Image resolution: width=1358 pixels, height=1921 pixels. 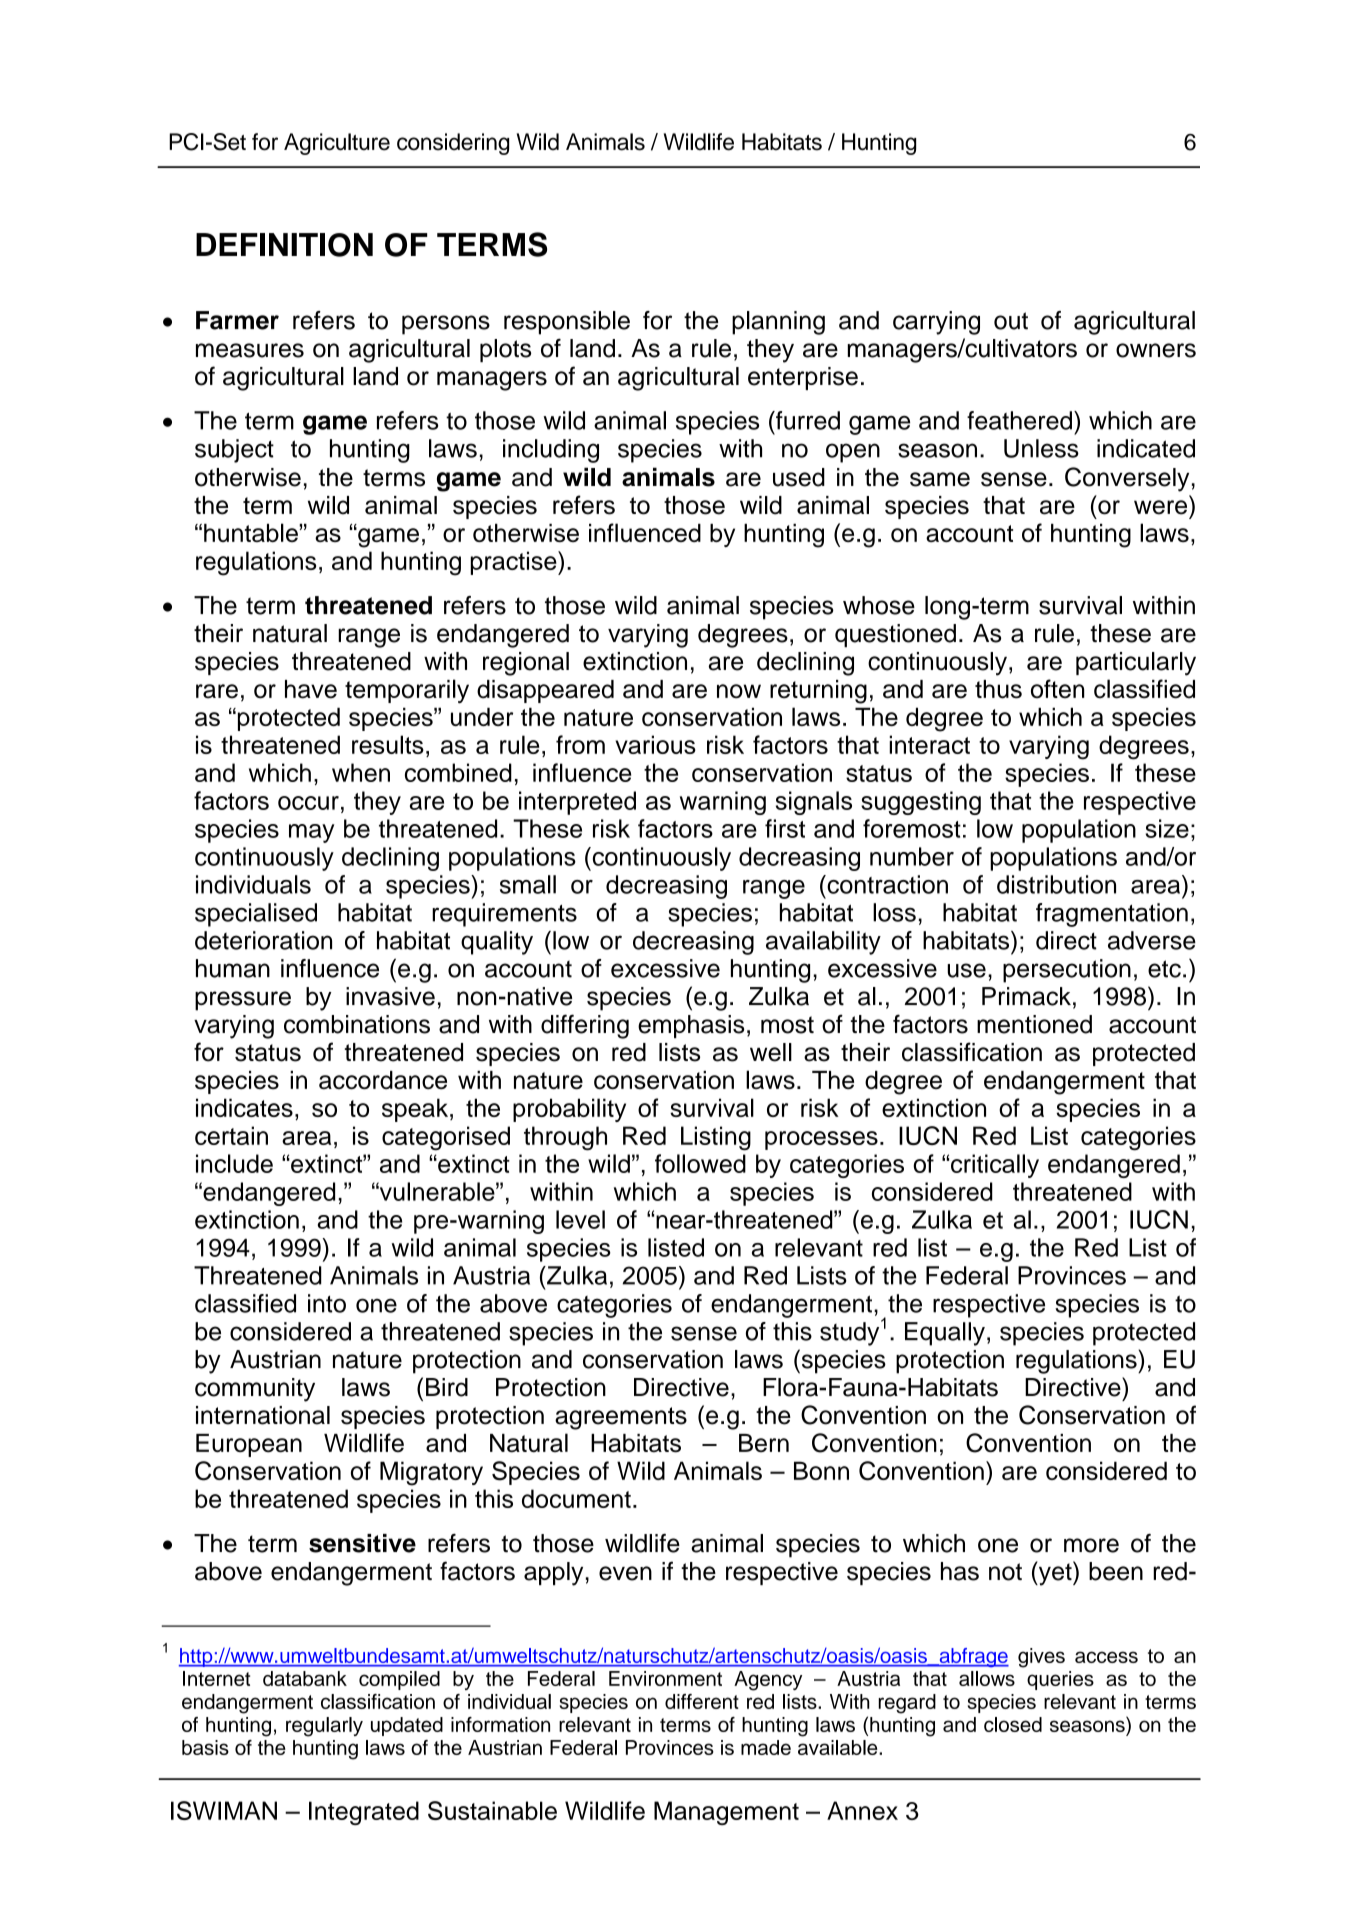 I want to click on often, so click(x=1058, y=689).
